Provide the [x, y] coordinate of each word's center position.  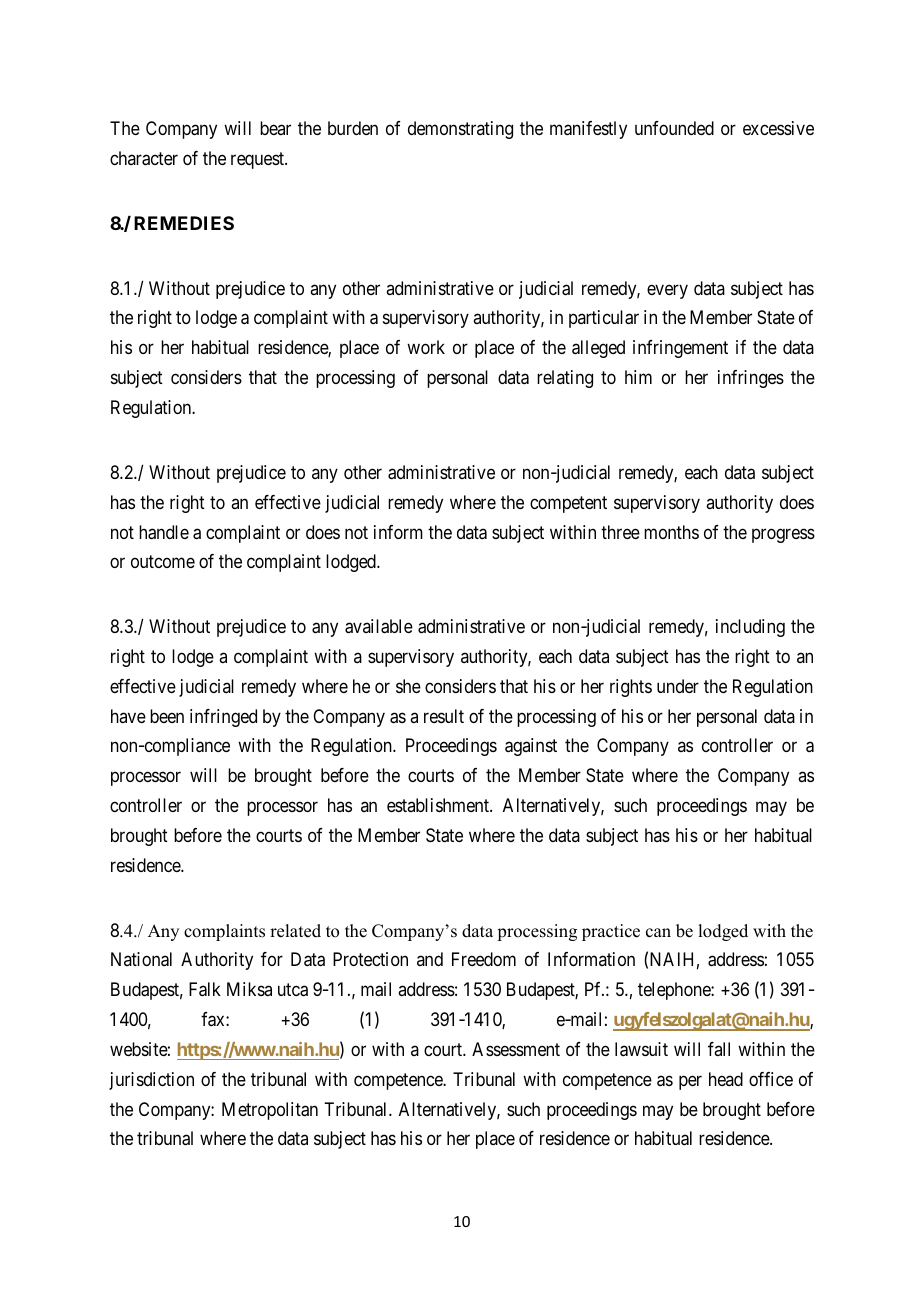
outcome [163, 562]
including [750, 628]
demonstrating [460, 130]
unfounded [674, 128]
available [379, 626]
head [726, 1079]
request [258, 160]
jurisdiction [151, 1081]
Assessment [516, 1049]
